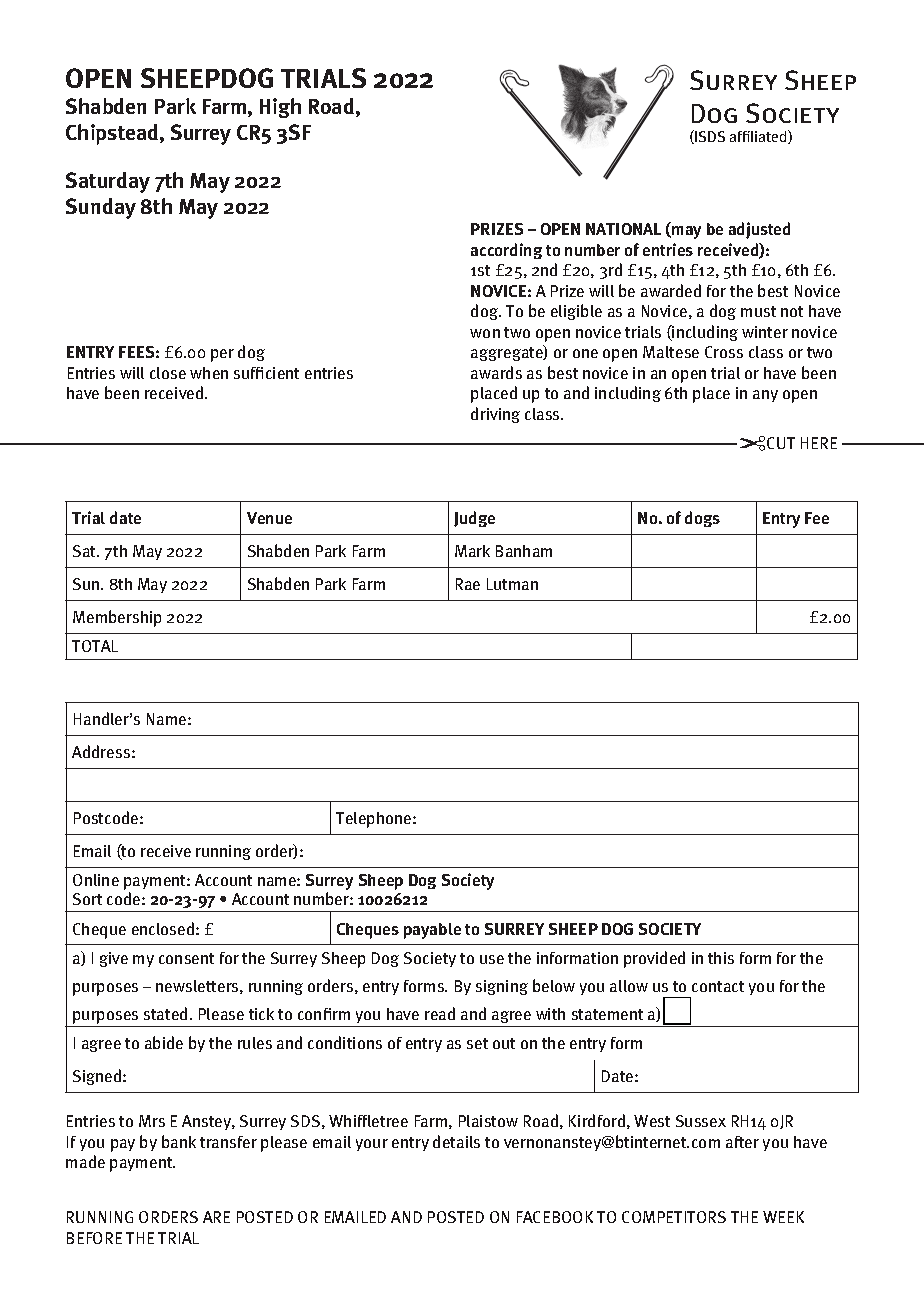 This screenshot has height=1308, width=924. What do you see at coordinates (765, 396) in the screenshot?
I see `any` at bounding box center [765, 396].
